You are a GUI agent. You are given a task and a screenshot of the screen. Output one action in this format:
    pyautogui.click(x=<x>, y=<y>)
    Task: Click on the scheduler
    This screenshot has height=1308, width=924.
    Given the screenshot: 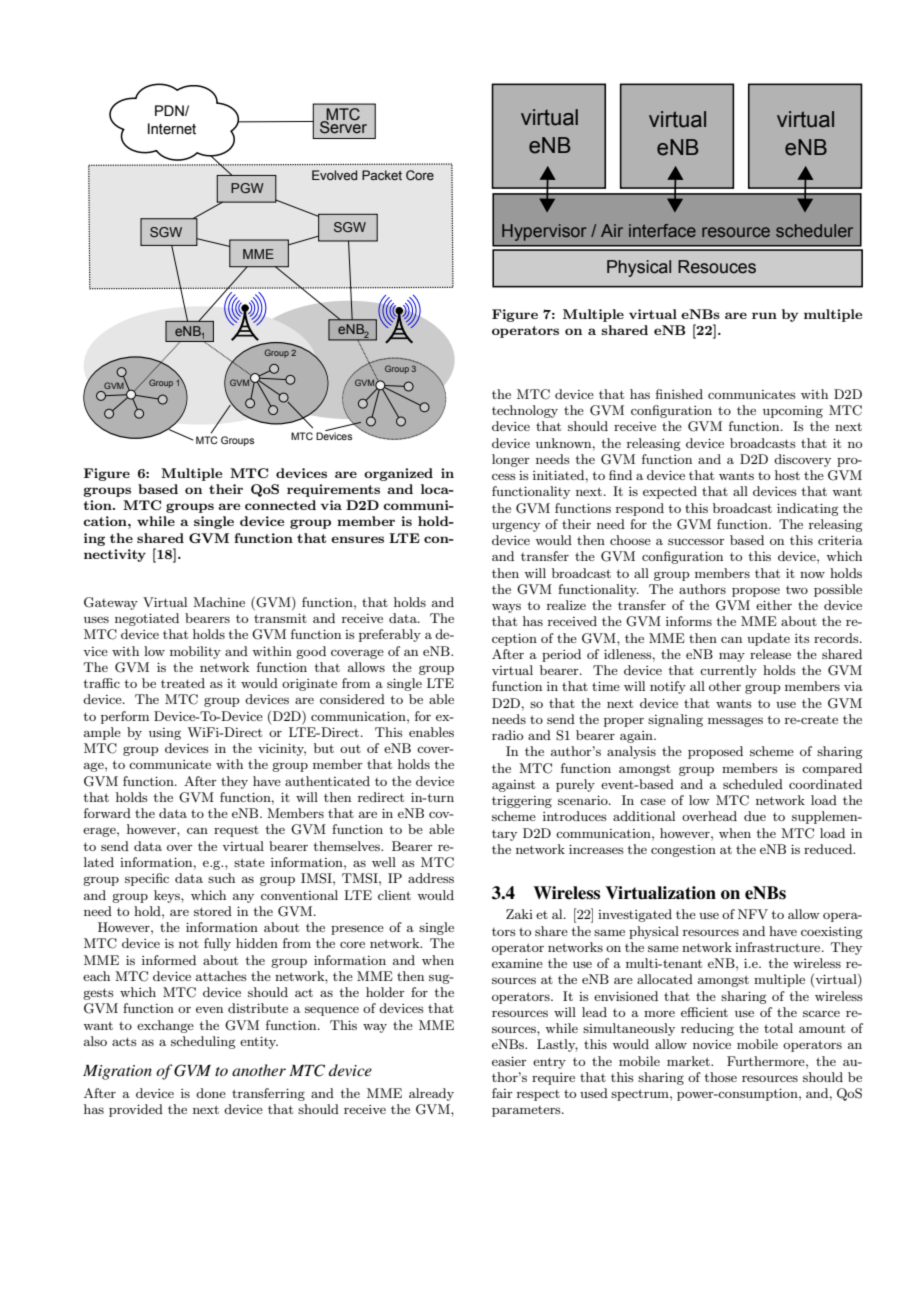 What is the action you would take?
    pyautogui.click(x=814, y=230)
